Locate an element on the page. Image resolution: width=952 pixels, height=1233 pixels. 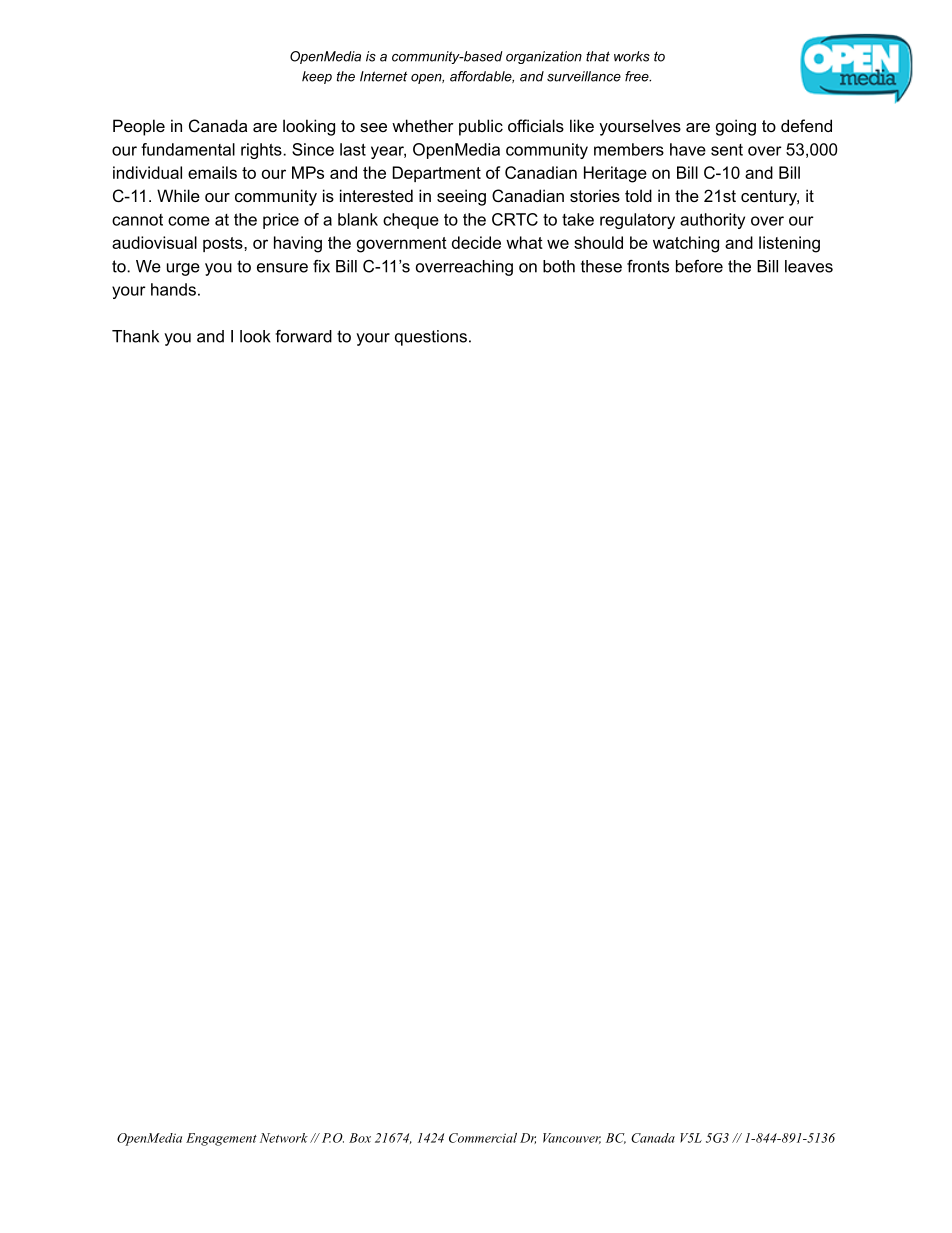
going is located at coordinates (736, 127).
